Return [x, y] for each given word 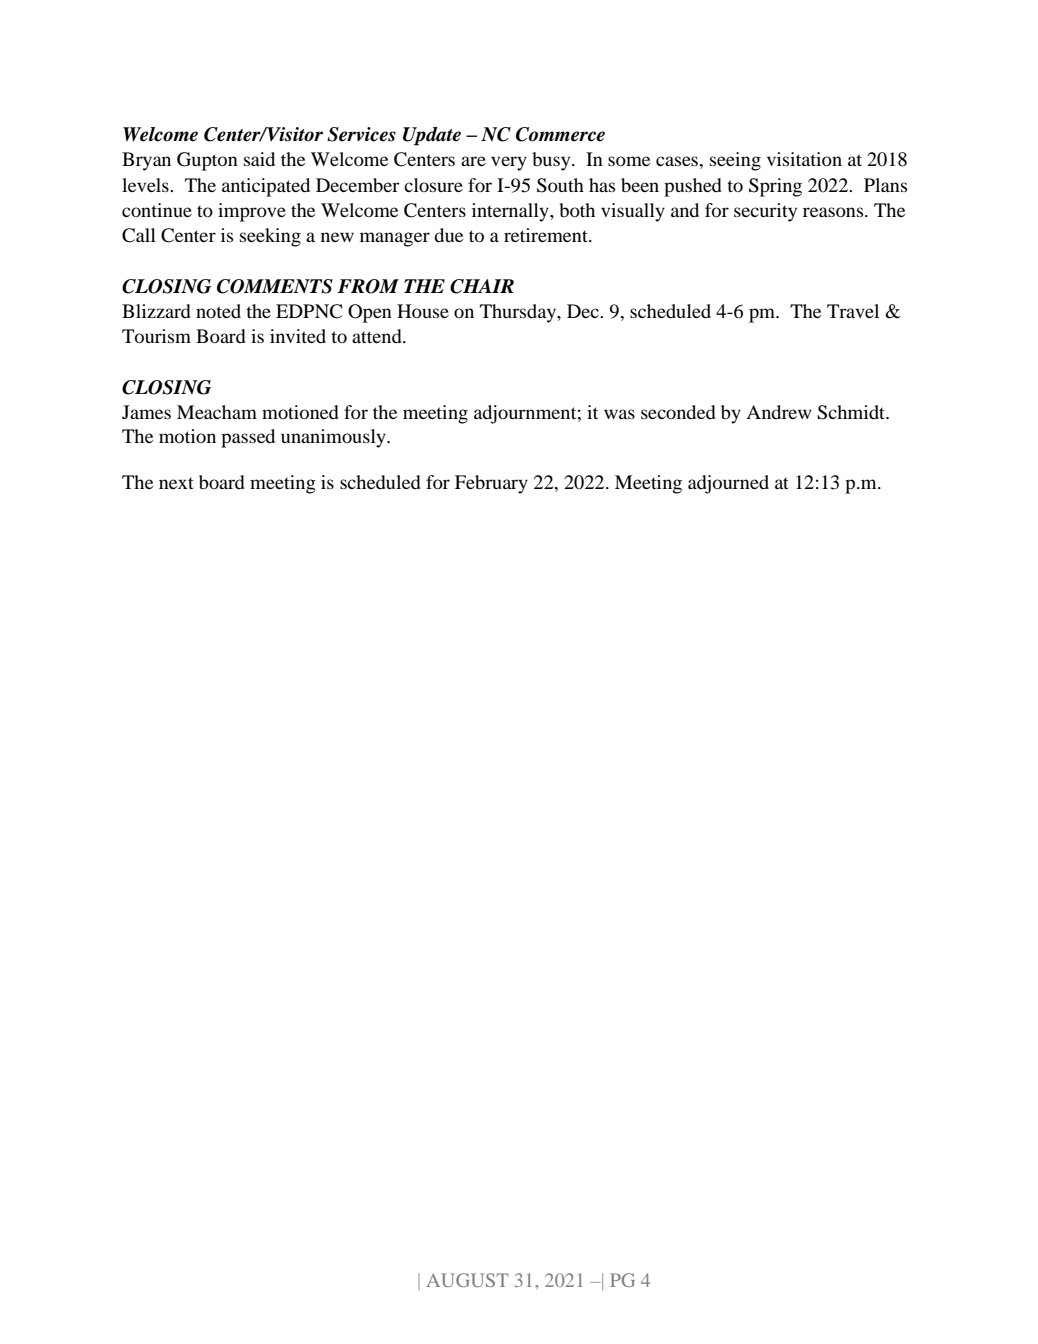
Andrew [779, 412]
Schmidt [852, 412]
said [259, 159]
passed [248, 438]
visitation [804, 159]
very [509, 163]
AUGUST [467, 1280]
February [491, 484]
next [176, 483]
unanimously [334, 438]
